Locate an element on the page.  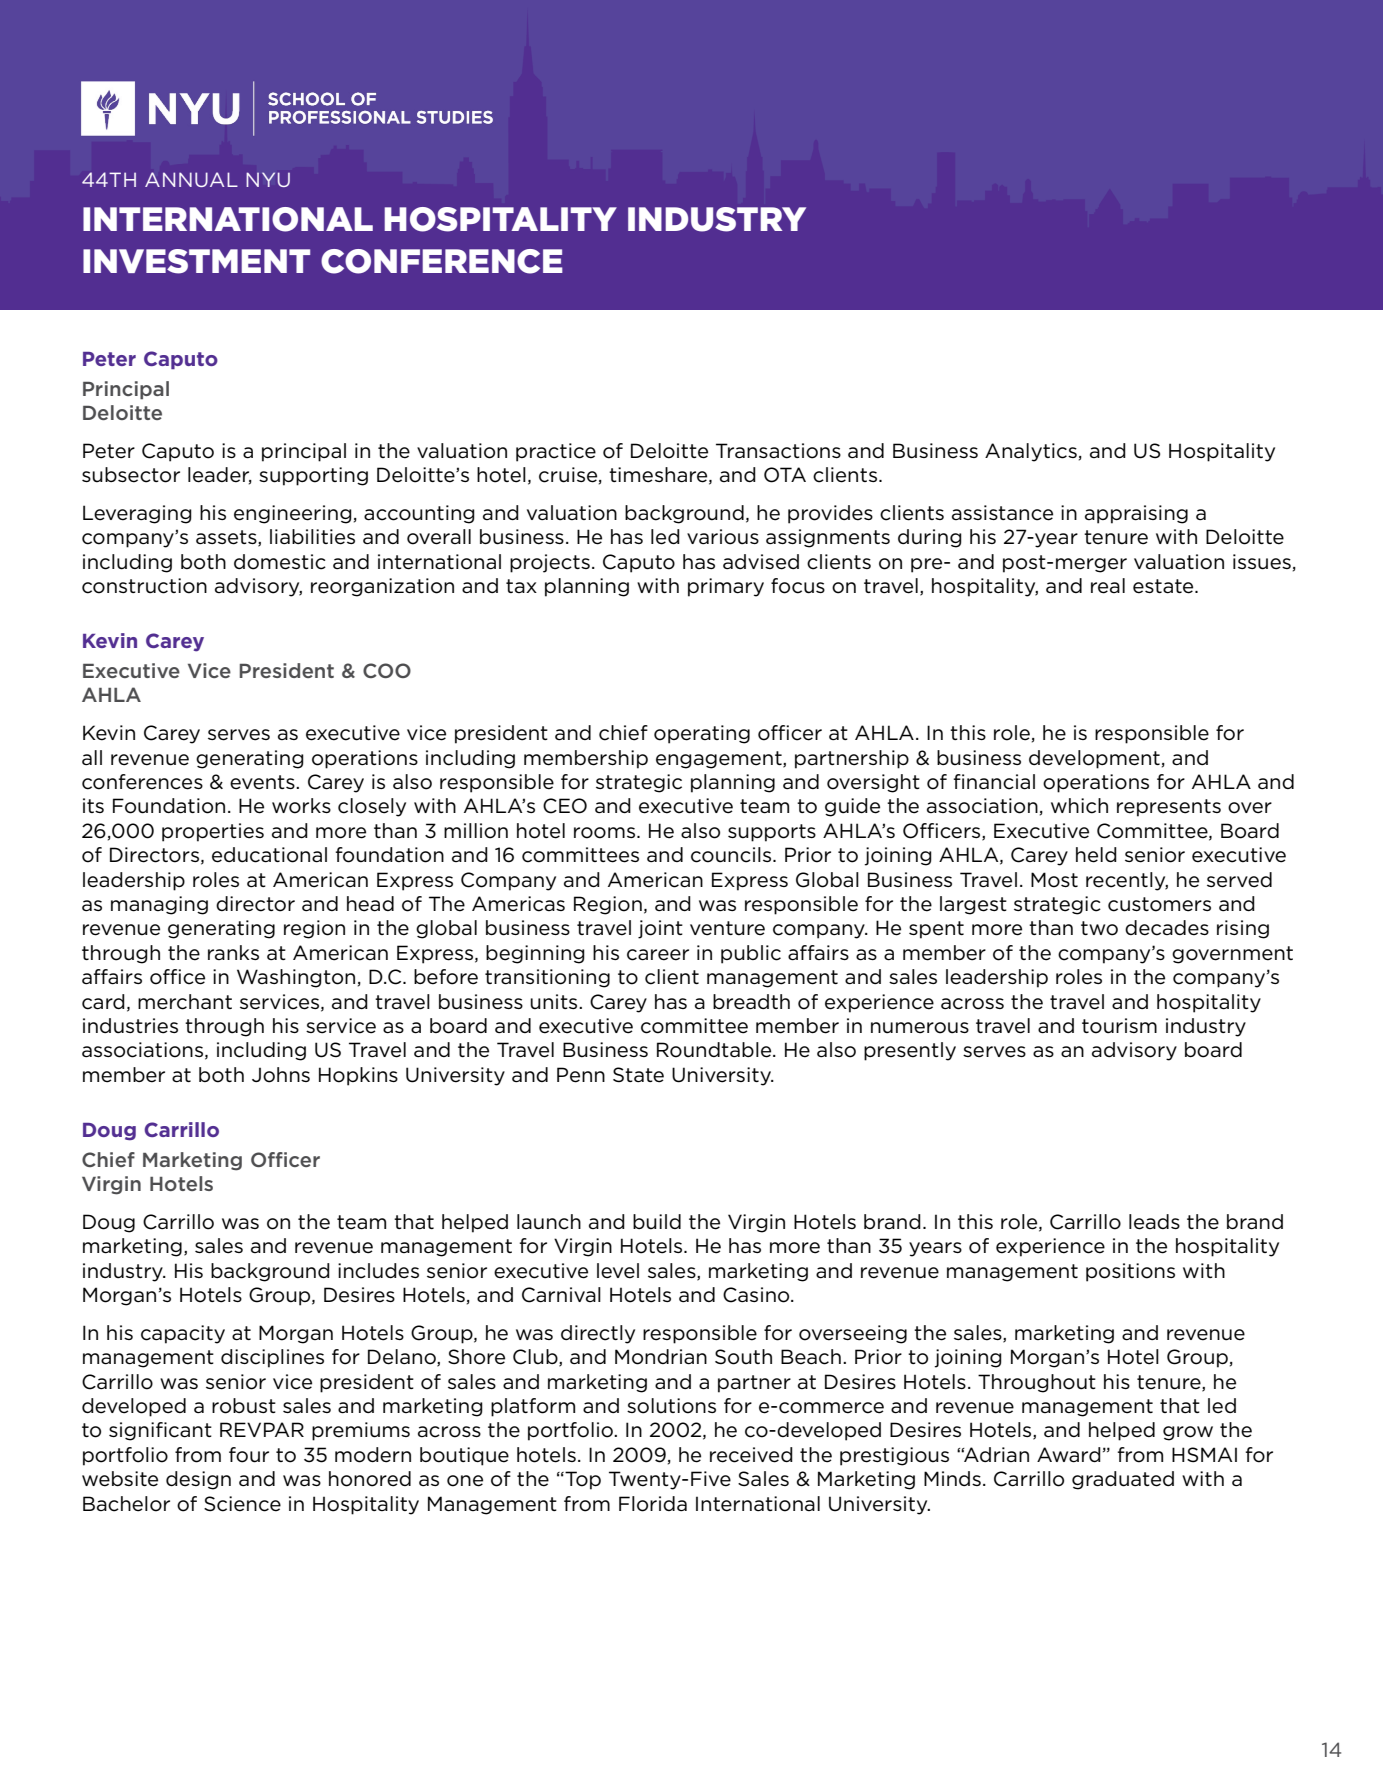
Johns is located at coordinates (281, 1075).
